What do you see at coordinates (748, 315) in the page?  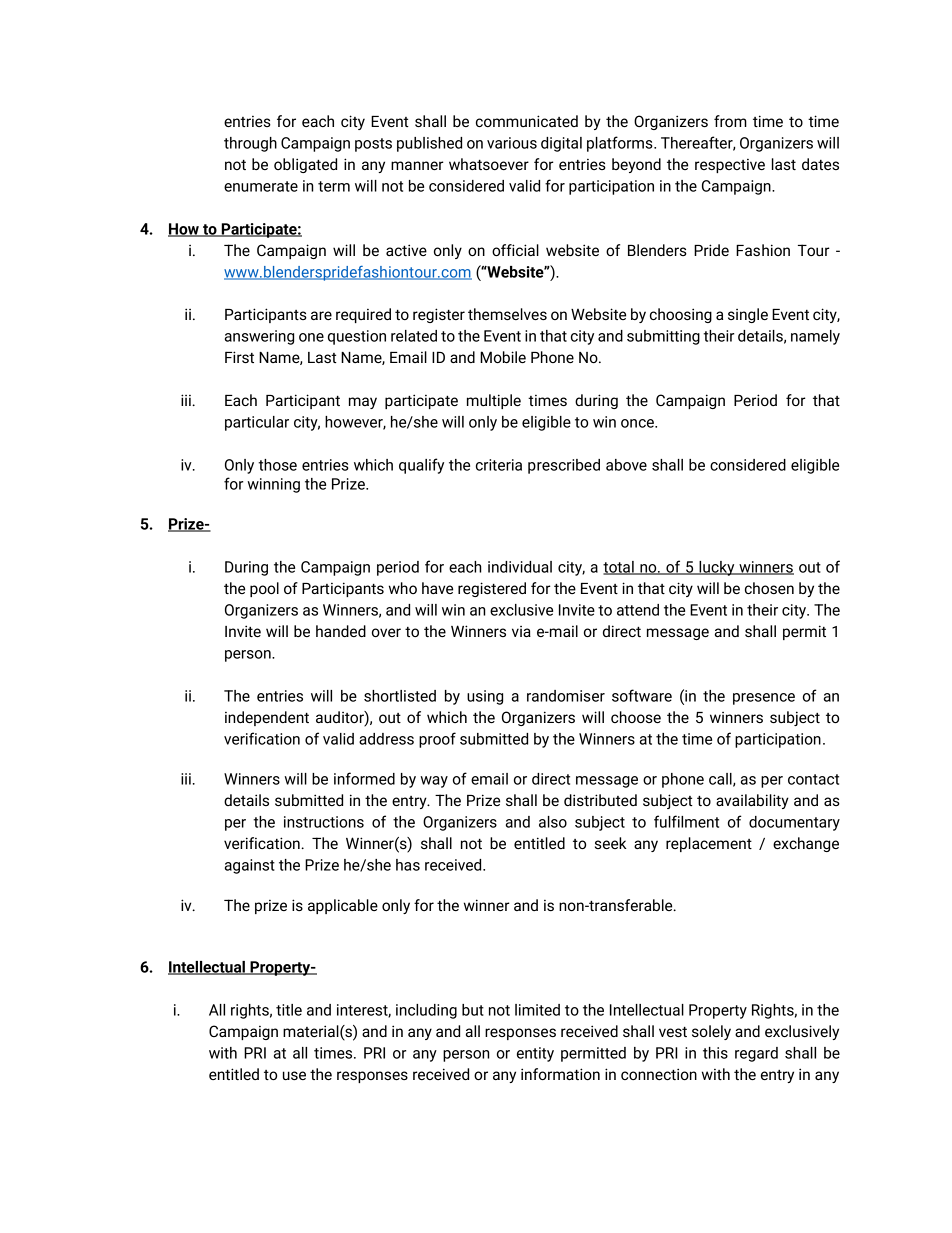 I see `single` at bounding box center [748, 315].
